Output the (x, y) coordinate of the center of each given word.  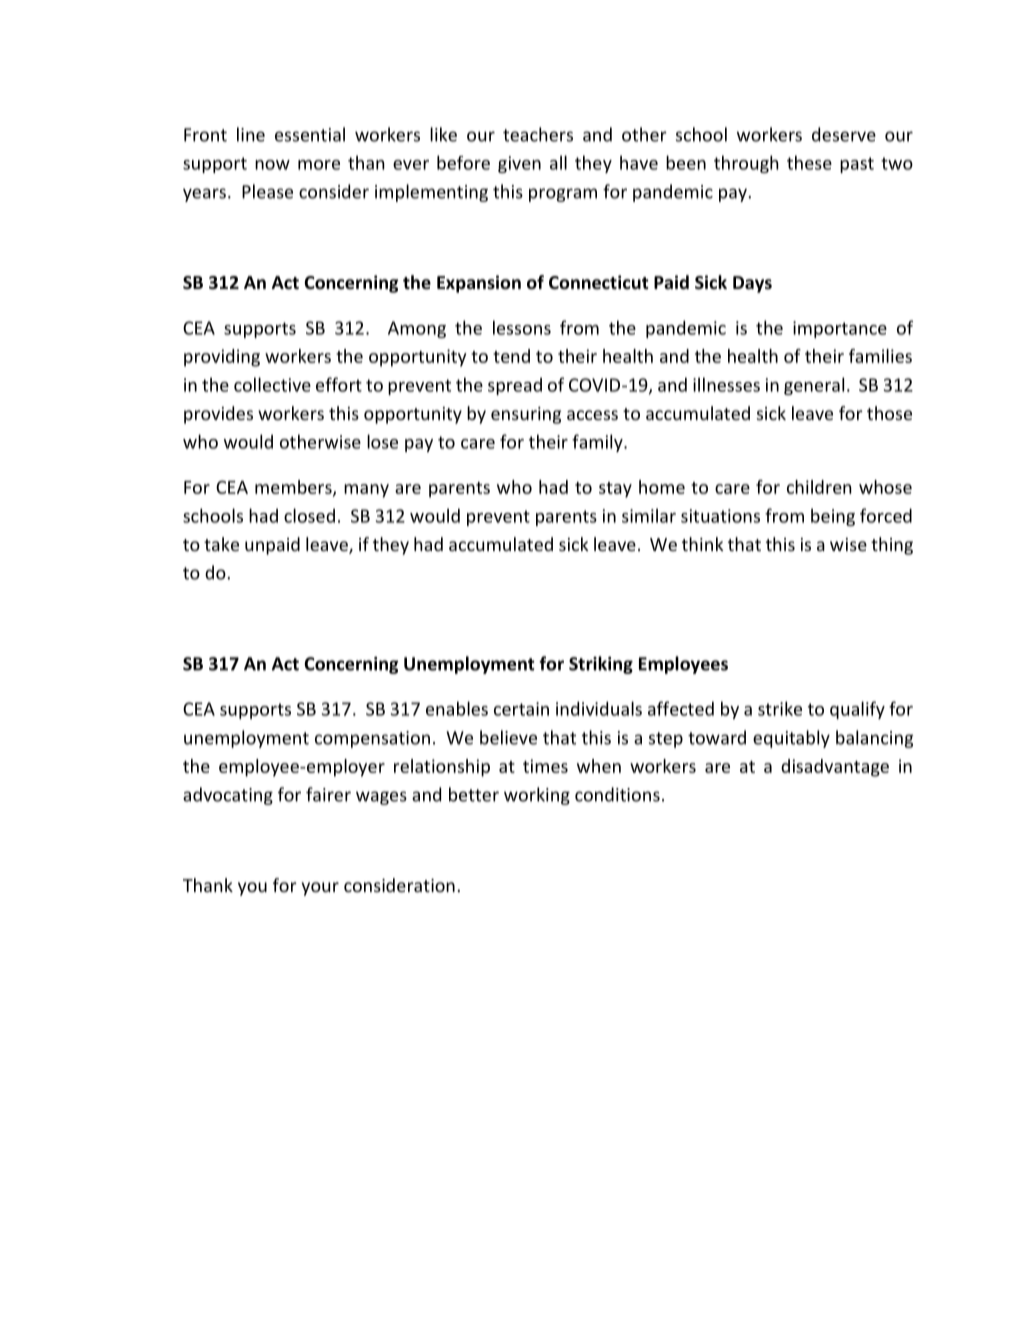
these (809, 162)
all (558, 162)
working (537, 796)
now (272, 165)
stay (615, 490)
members (294, 488)
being (833, 517)
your (320, 889)
